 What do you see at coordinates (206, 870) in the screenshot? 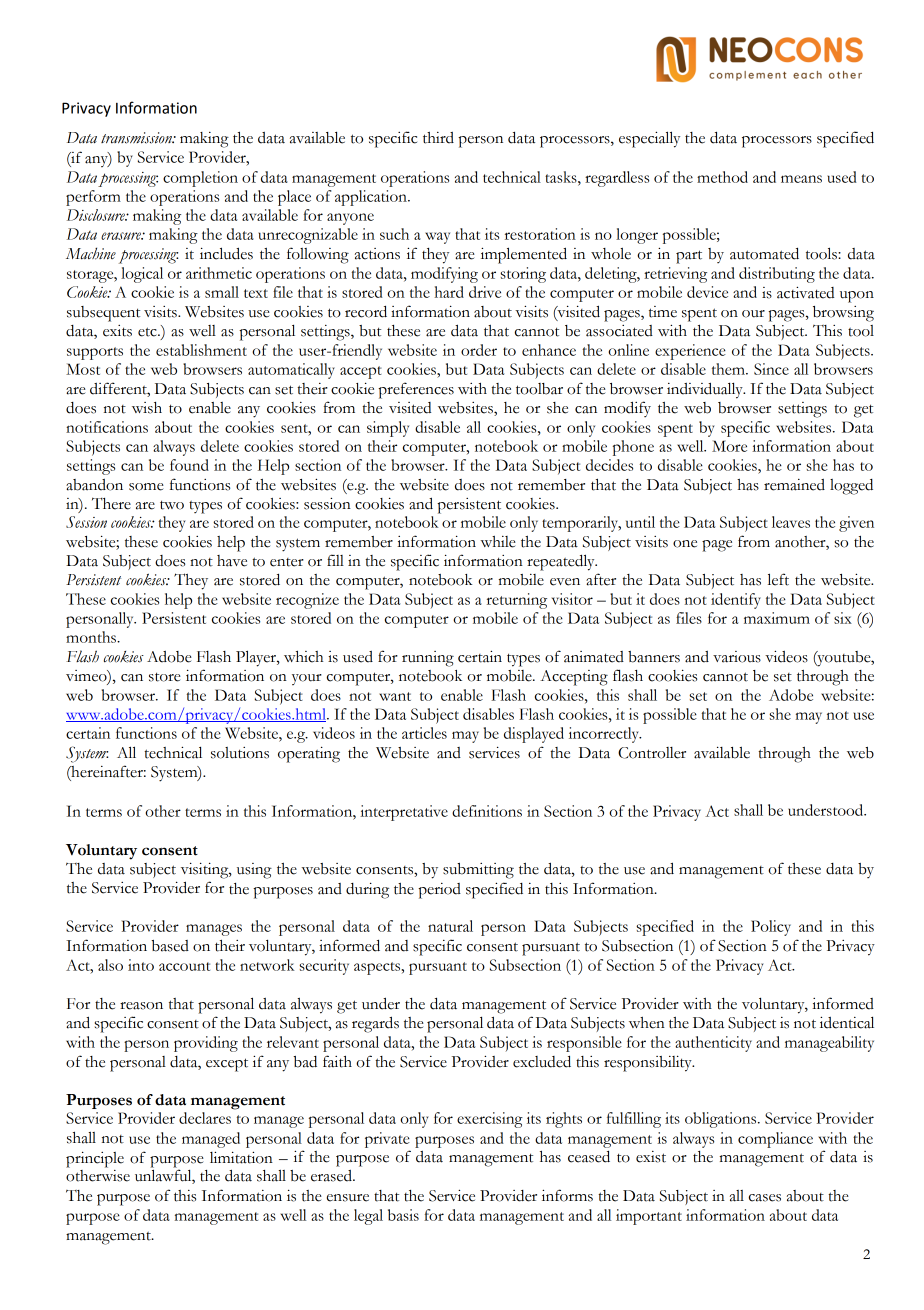
I see `visiting` at bounding box center [206, 870].
